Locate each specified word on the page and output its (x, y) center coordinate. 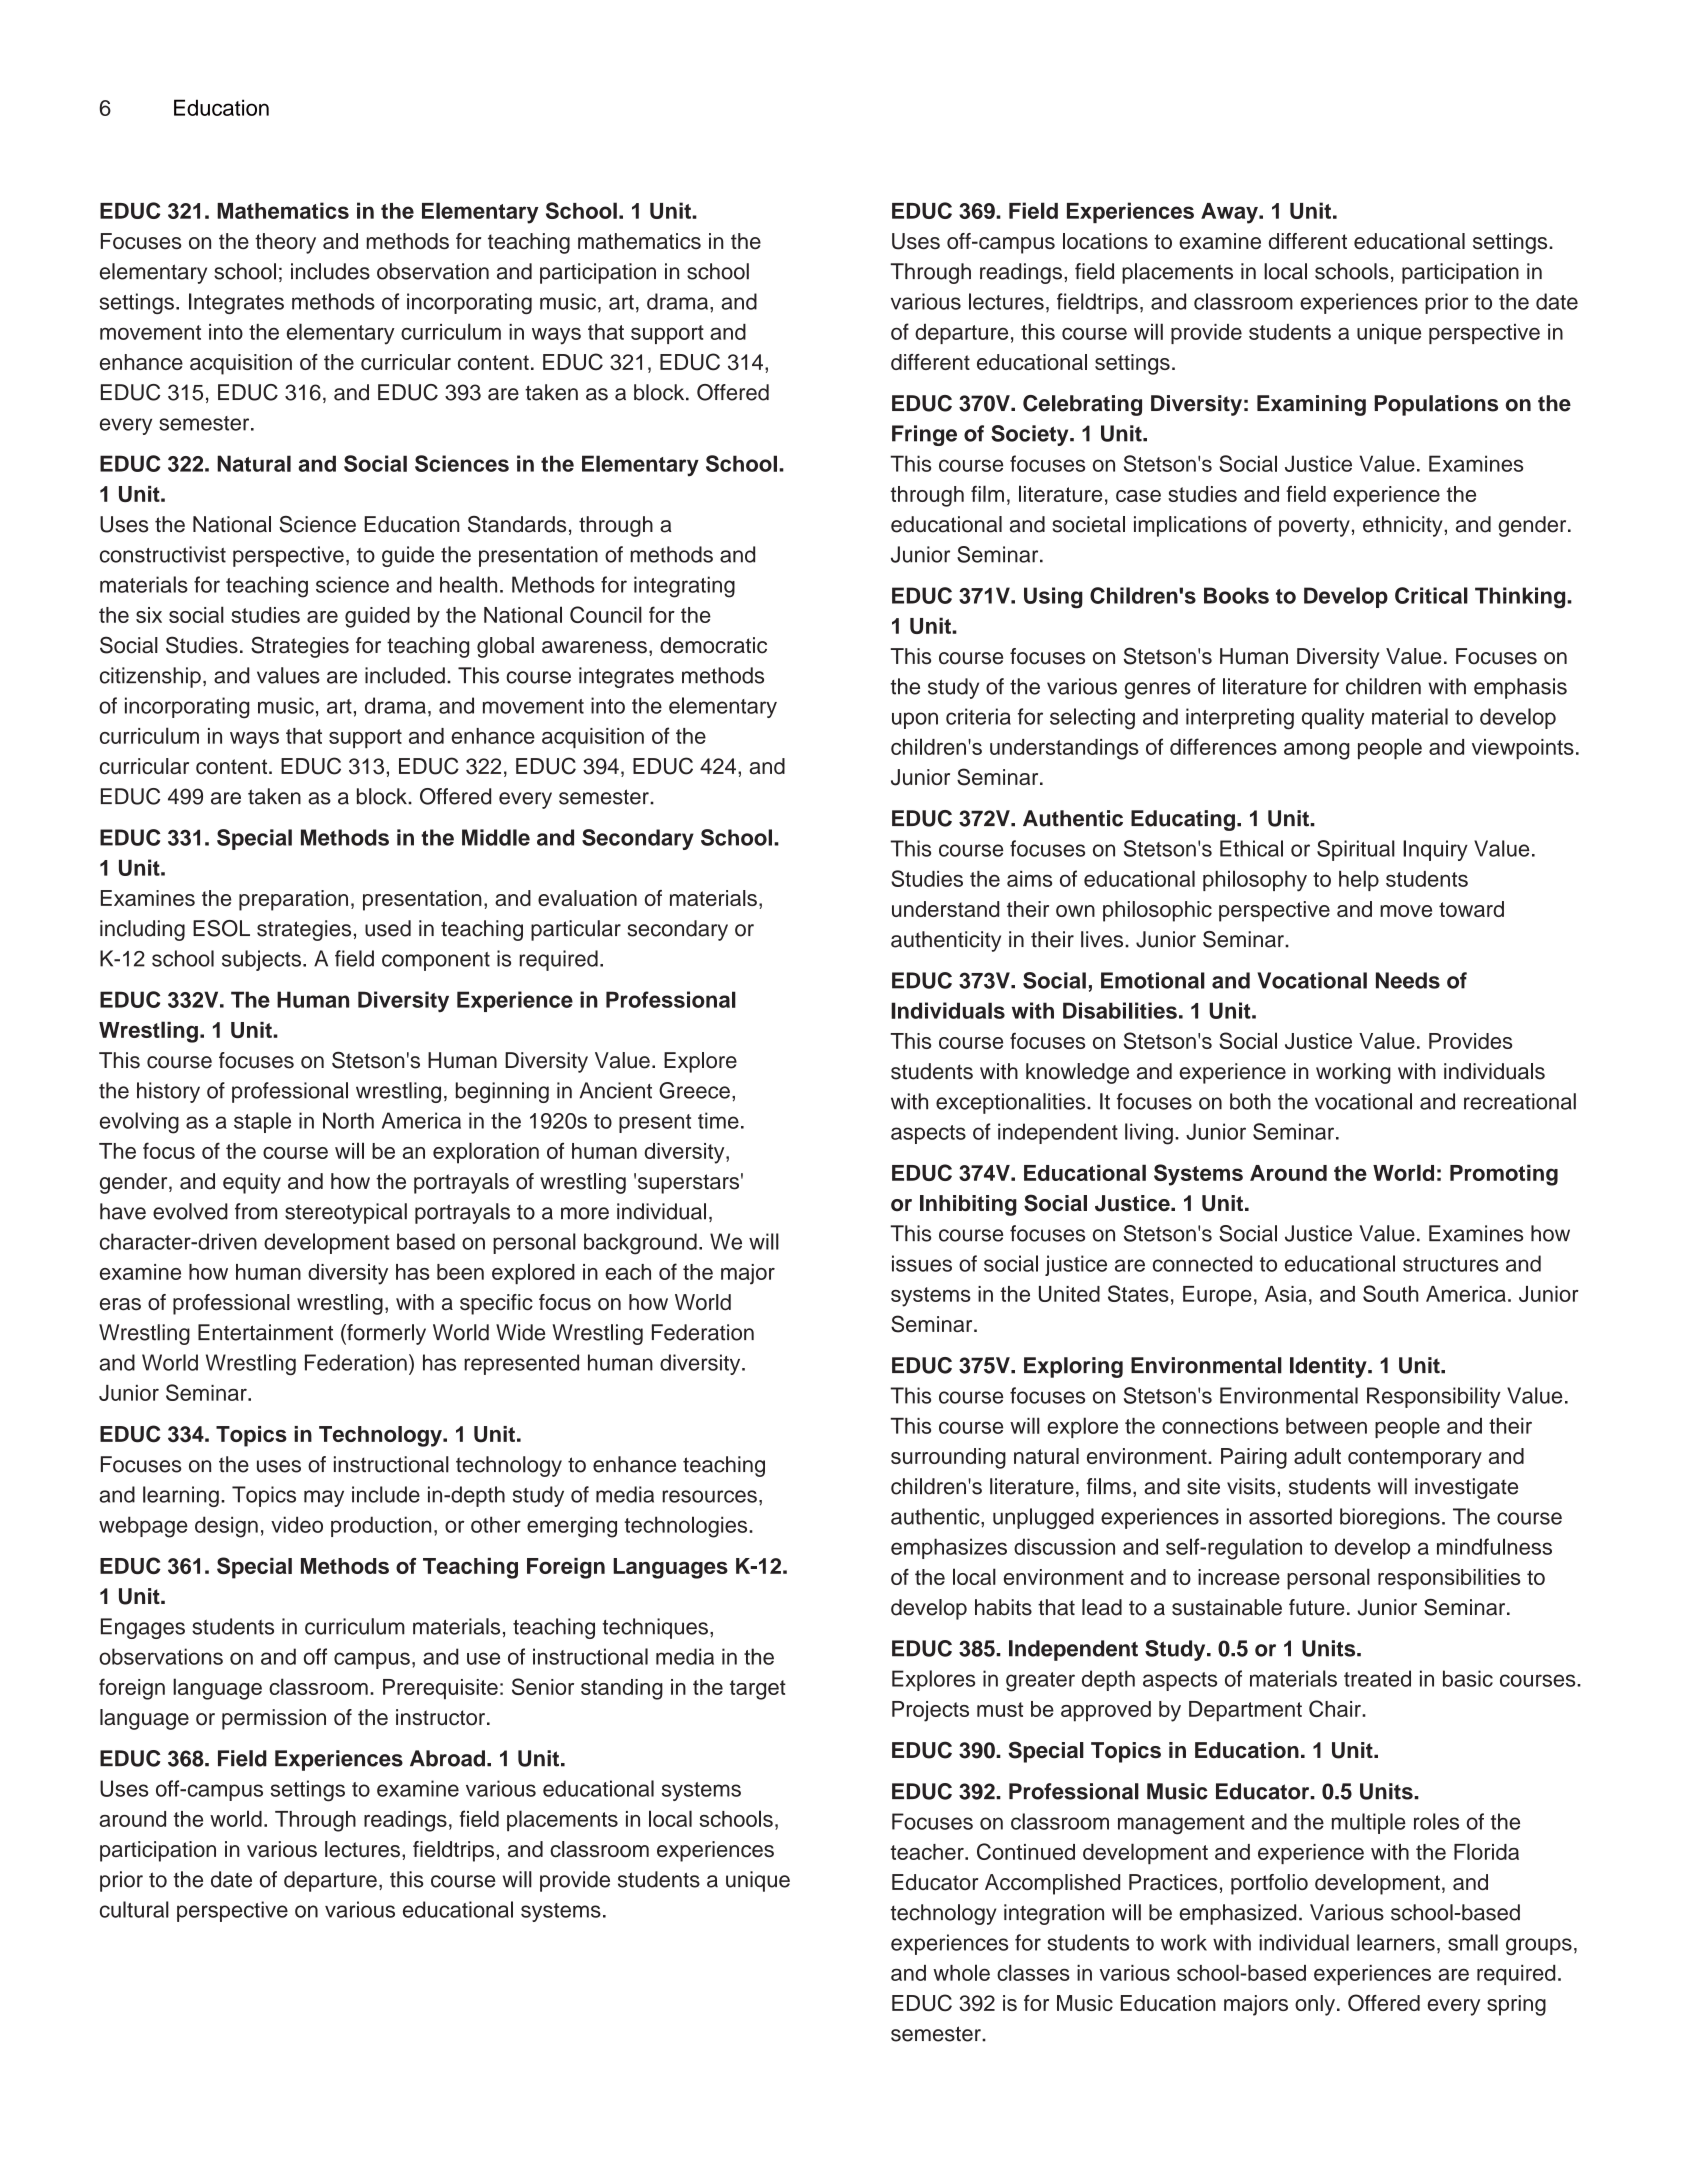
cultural (134, 1909)
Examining (1311, 405)
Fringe (924, 435)
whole (961, 1972)
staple (262, 1122)
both (1250, 1101)
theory (285, 243)
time (718, 1120)
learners (1396, 1942)
